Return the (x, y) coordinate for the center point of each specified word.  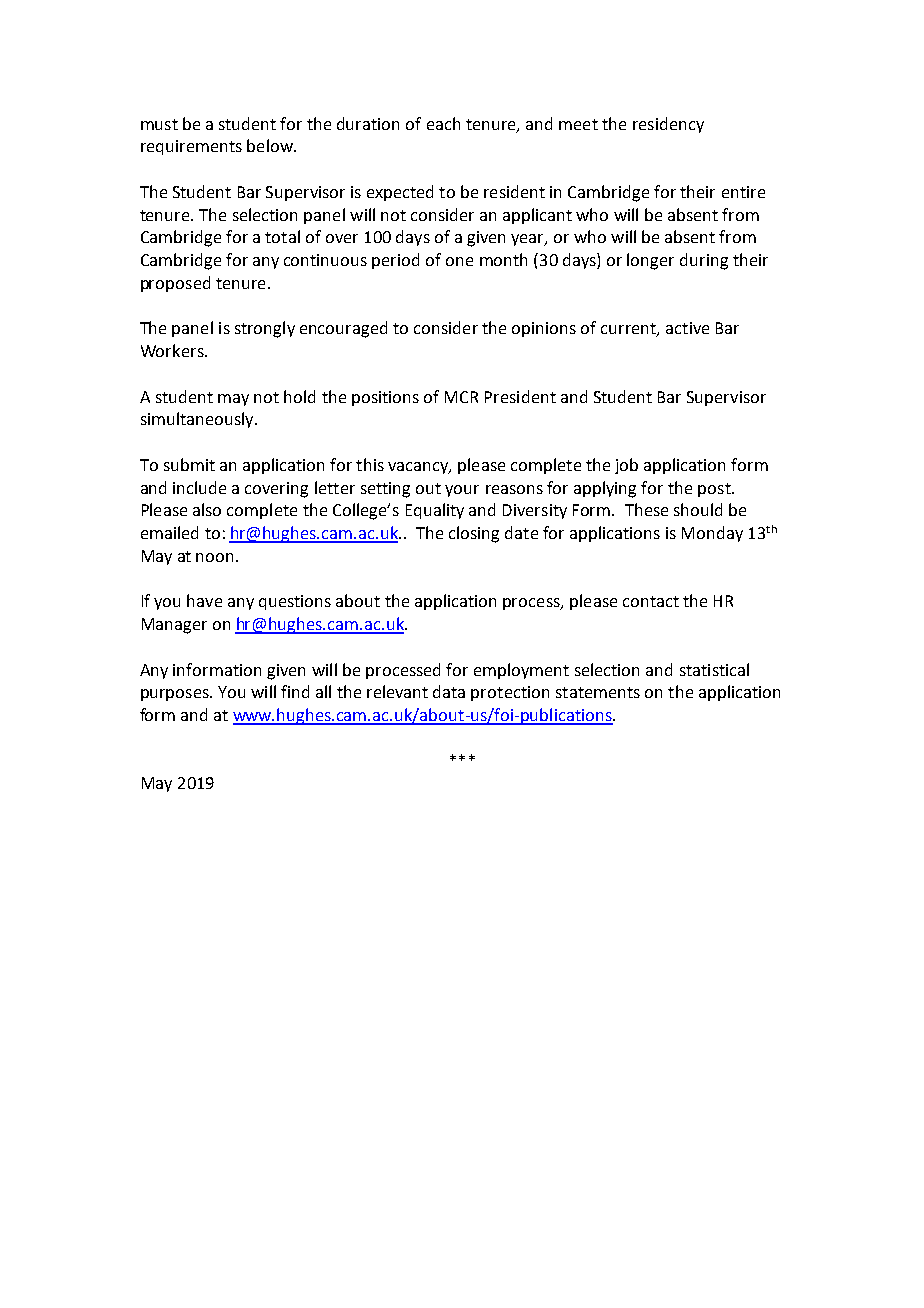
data (449, 691)
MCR (461, 397)
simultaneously (198, 420)
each (443, 123)
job (626, 466)
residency (668, 125)
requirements (191, 147)
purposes (176, 695)
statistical (714, 669)
